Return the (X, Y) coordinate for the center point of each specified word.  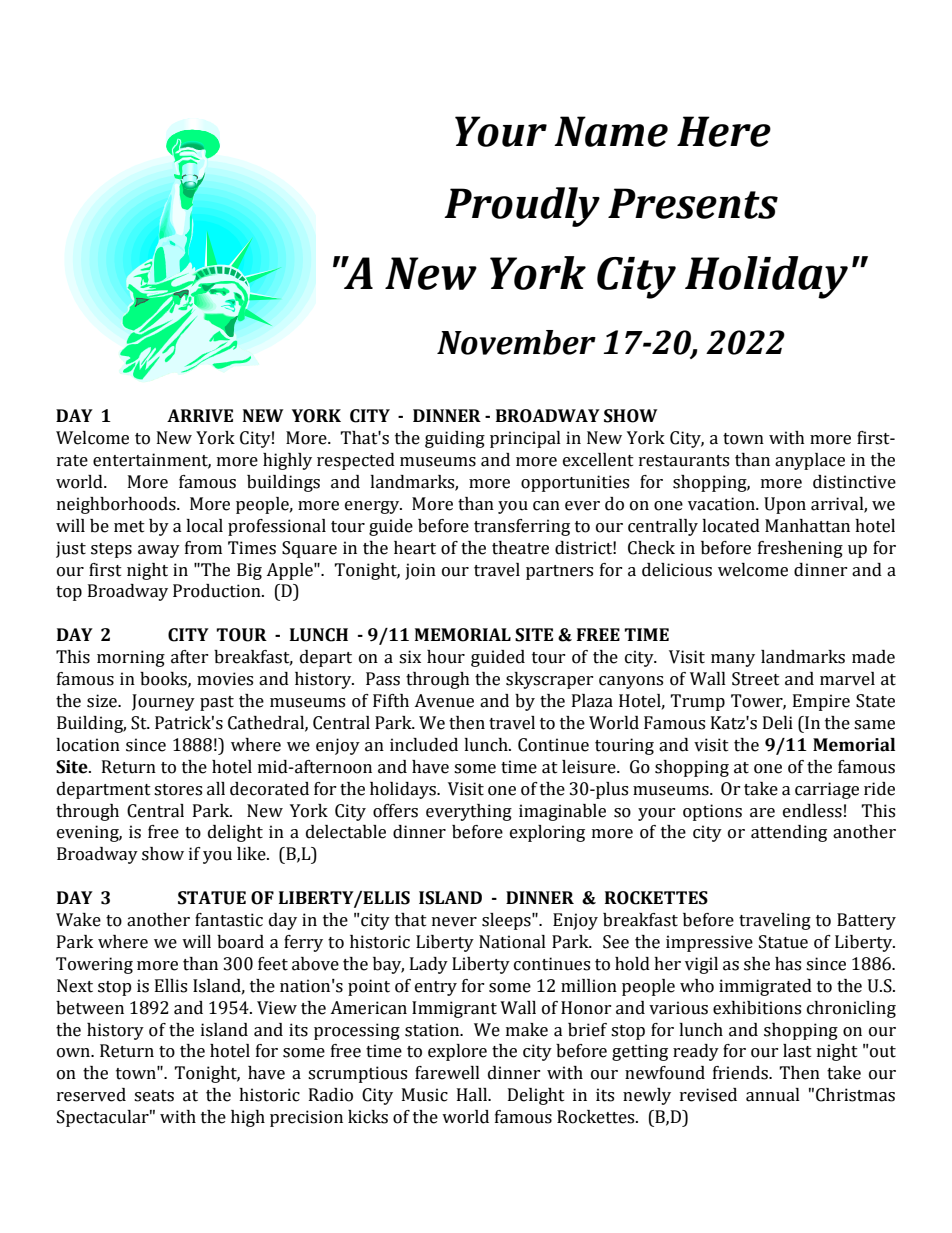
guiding (455, 439)
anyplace (810, 461)
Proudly (522, 207)
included (424, 745)
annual (773, 1095)
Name (611, 131)
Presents (693, 203)
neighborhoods (117, 505)
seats (154, 1096)
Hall (473, 1095)
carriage (827, 790)
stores (178, 790)
